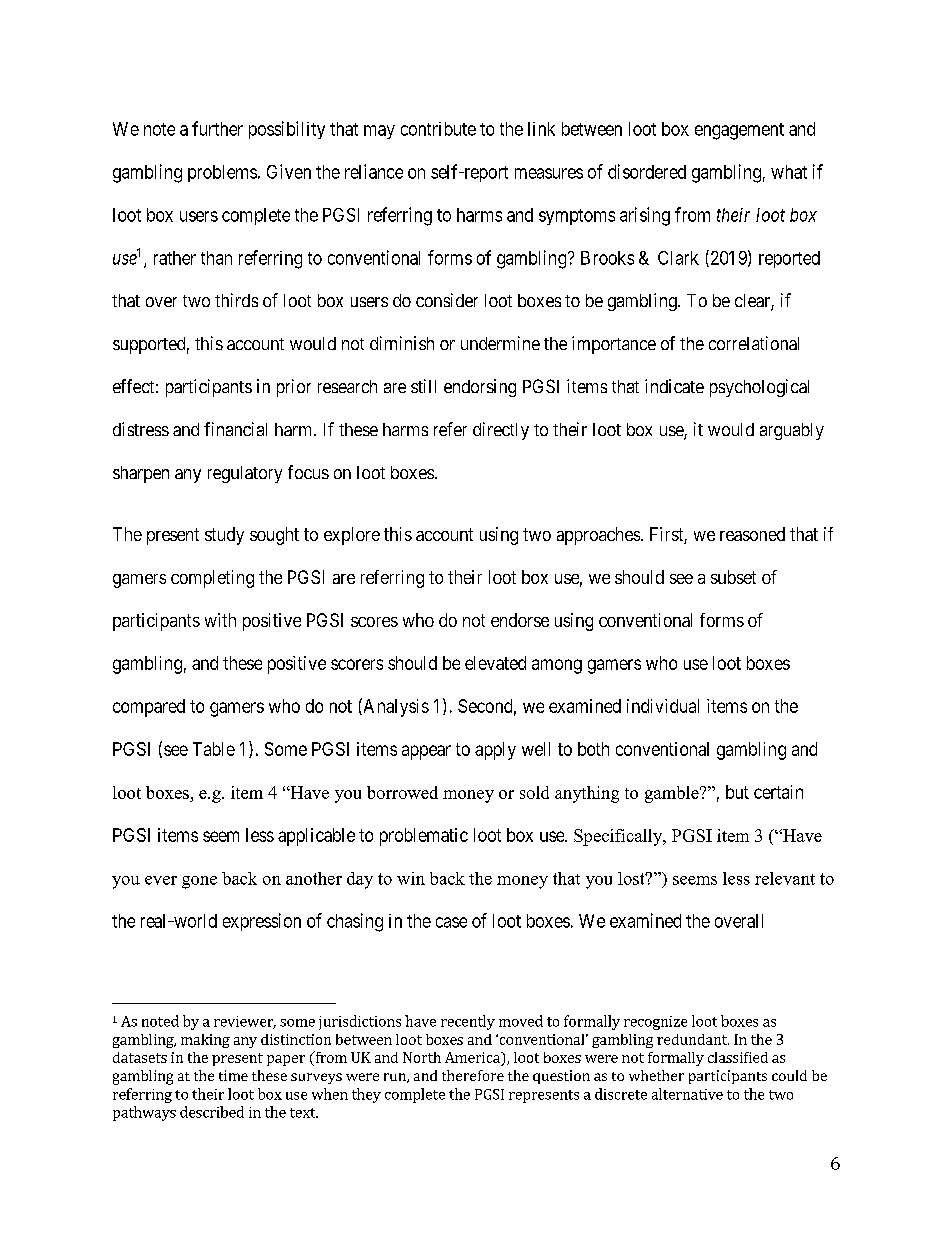  I want to click on relevant, so click(785, 878).
